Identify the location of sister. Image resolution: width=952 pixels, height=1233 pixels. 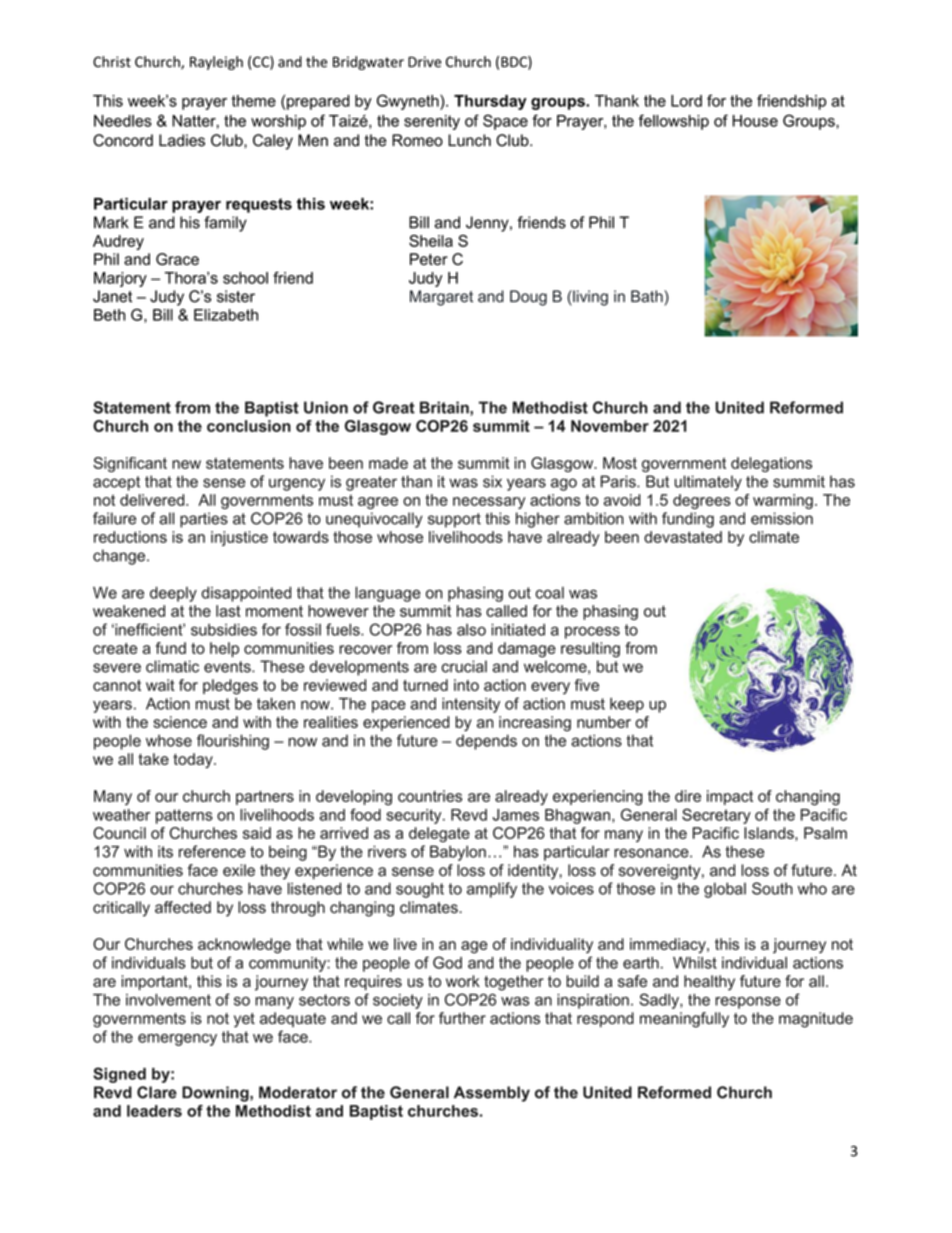
(236, 296).
